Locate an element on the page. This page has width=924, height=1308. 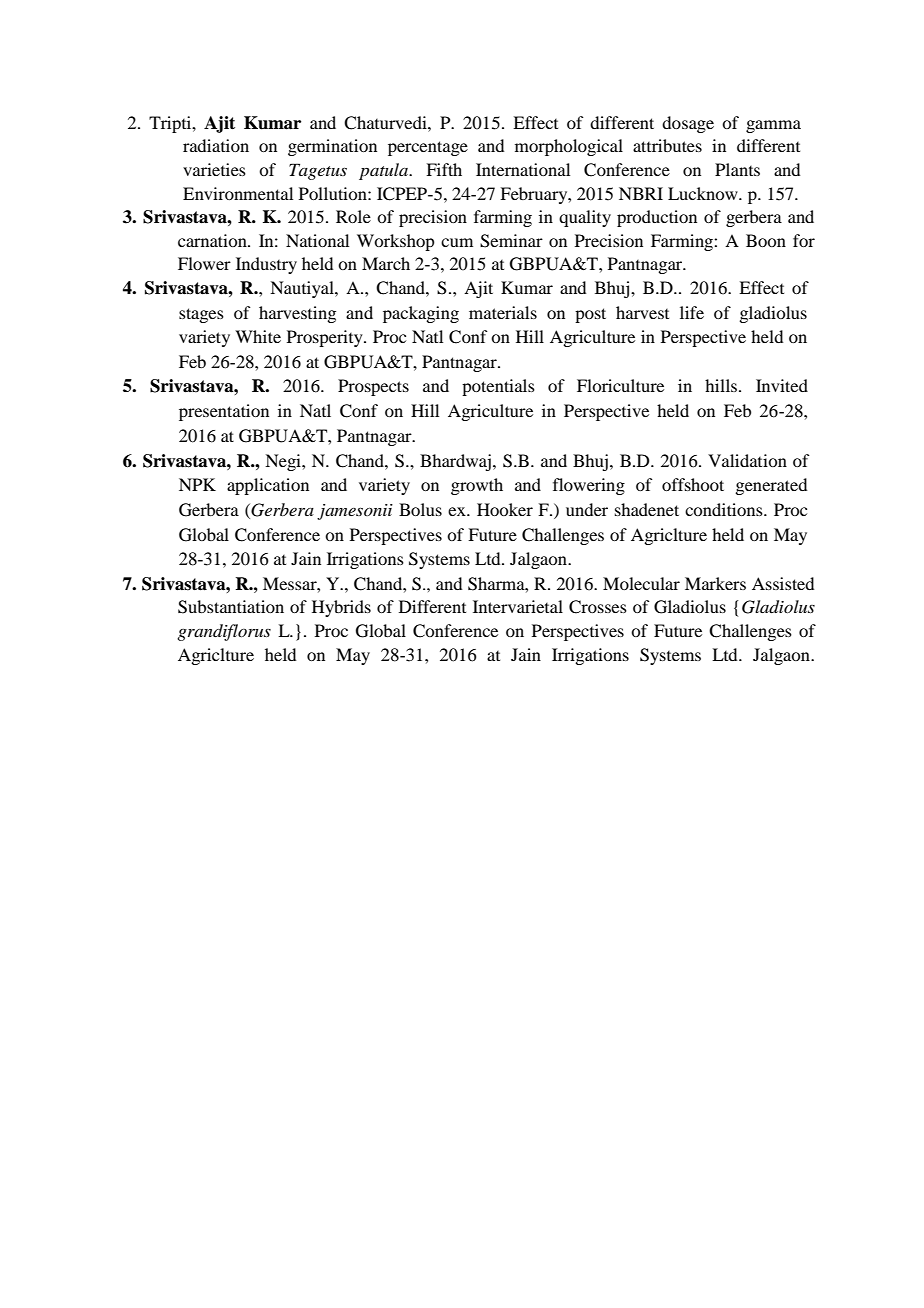
radiation is located at coordinates (216, 145).
